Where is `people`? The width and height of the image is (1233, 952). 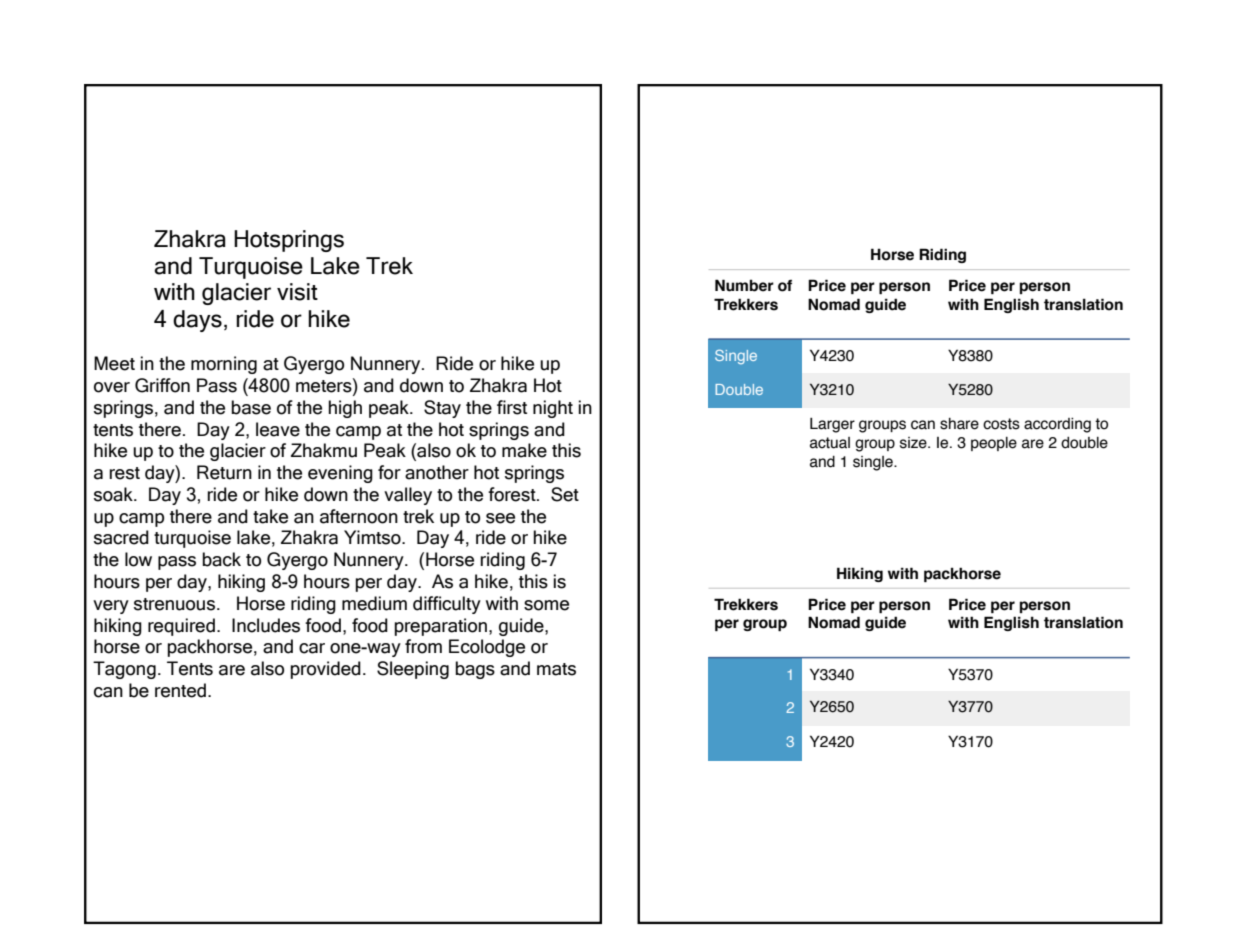
people is located at coordinates (994, 444).
